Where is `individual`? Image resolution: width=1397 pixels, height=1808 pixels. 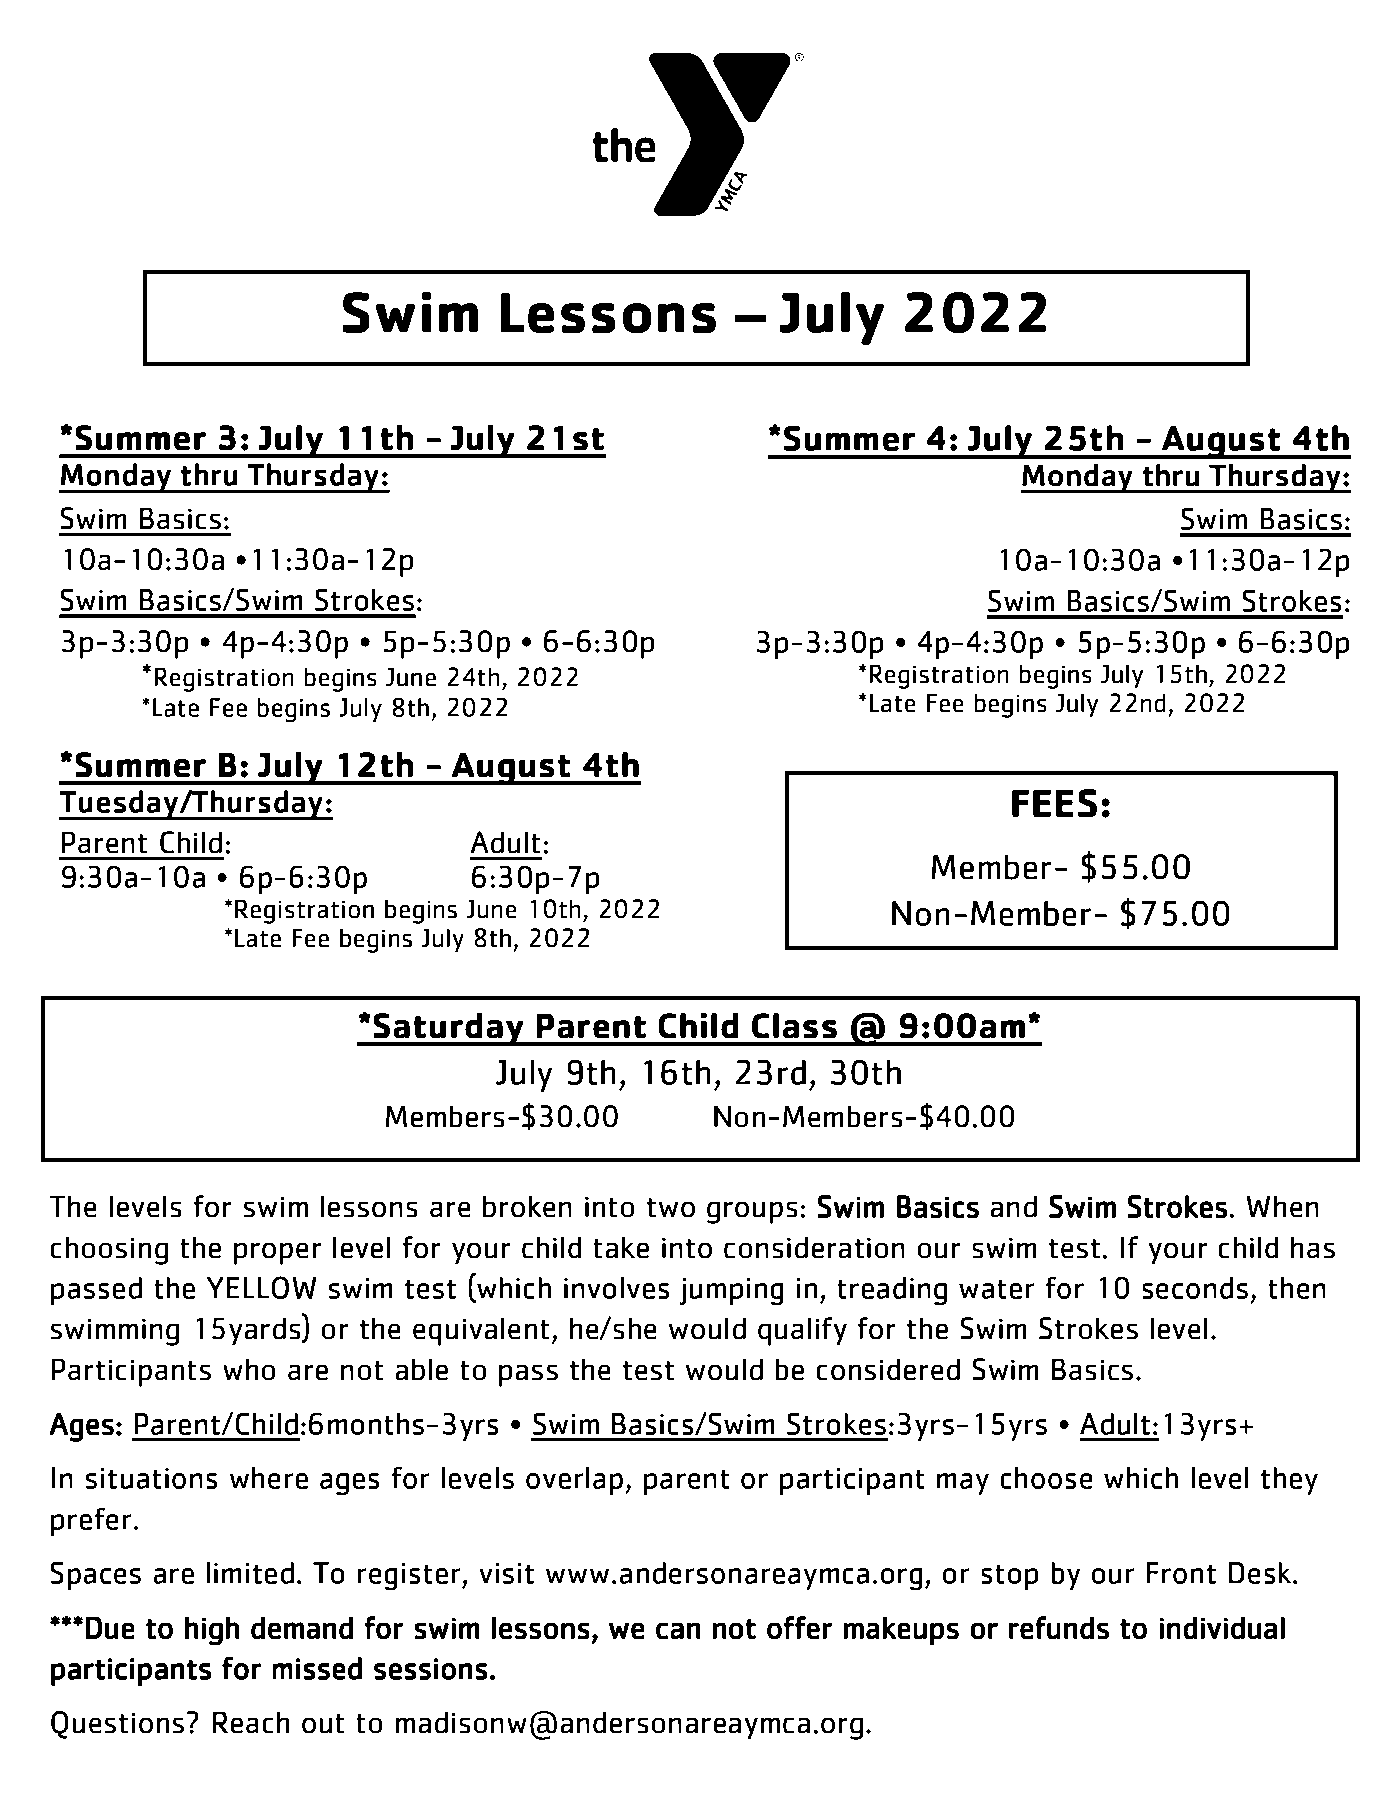 individual is located at coordinates (1222, 1628).
